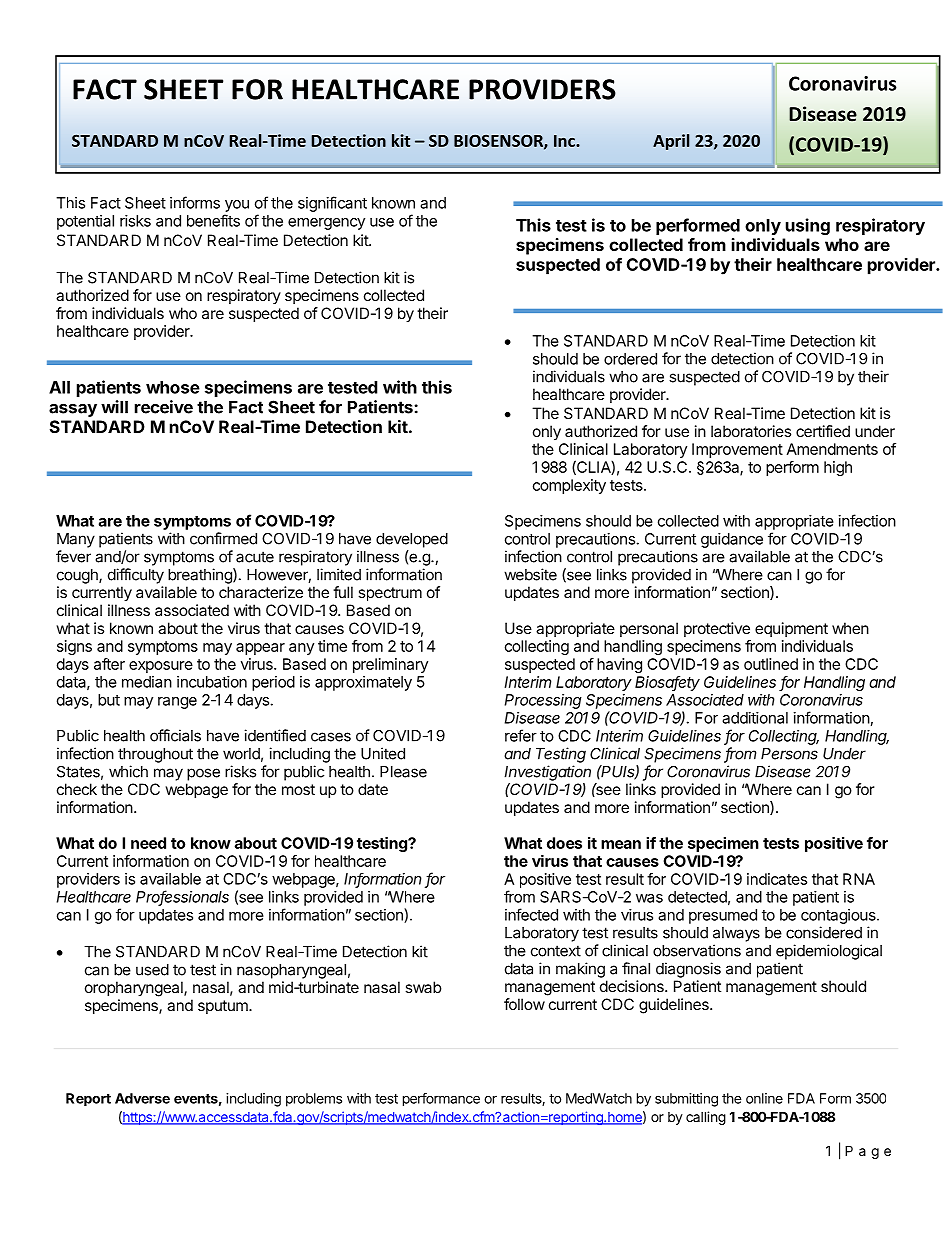 The height and width of the screenshot is (1233, 952). I want to click on preliminary, so click(390, 665).
